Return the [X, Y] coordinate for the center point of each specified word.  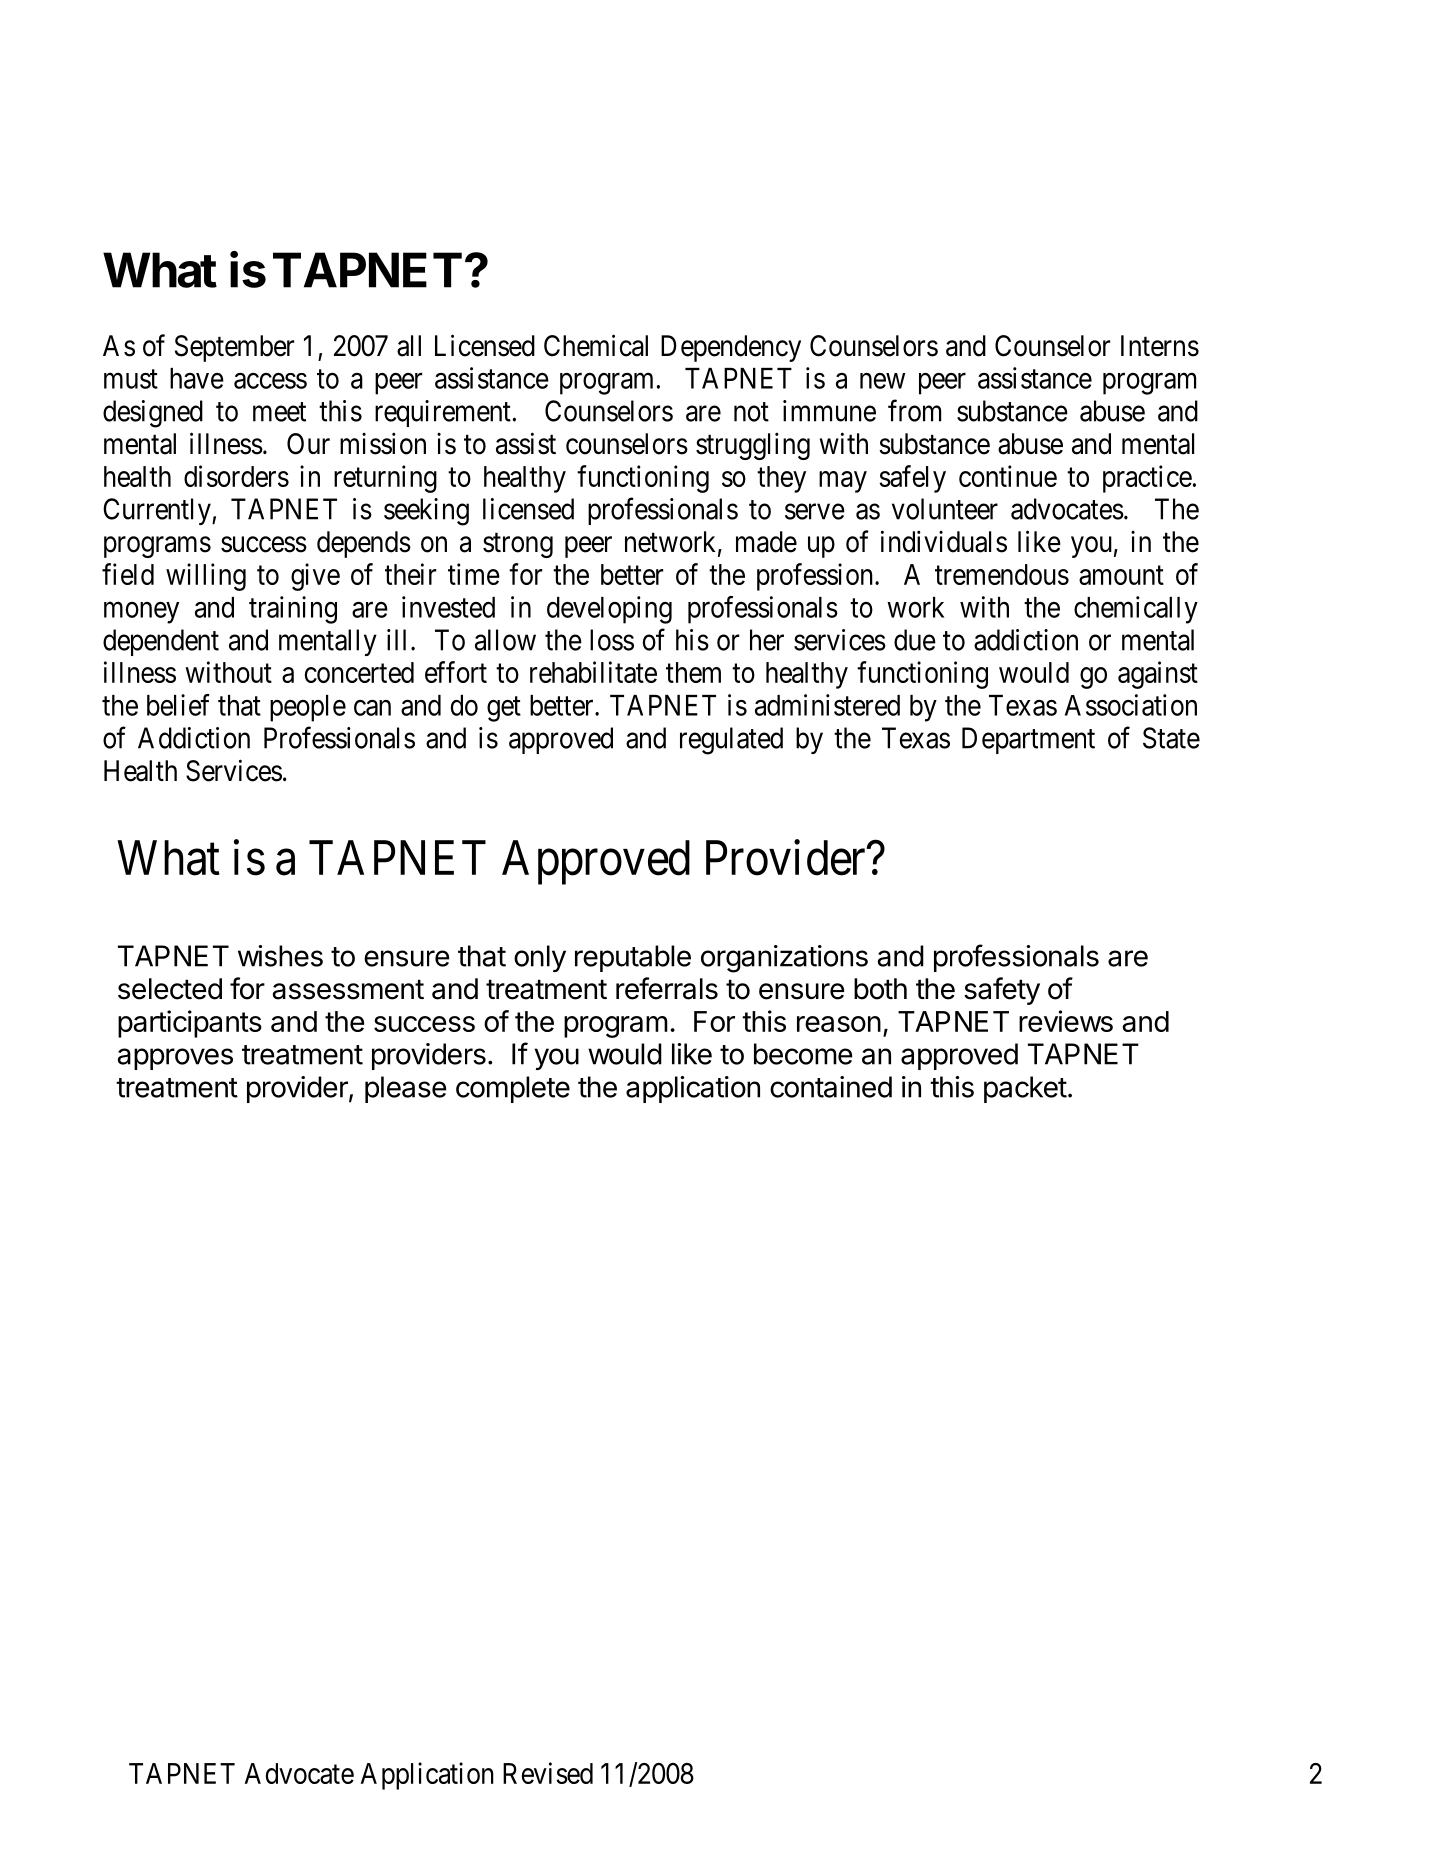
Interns [1160, 346]
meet [279, 412]
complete [513, 1089]
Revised [548, 1773]
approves [175, 1059]
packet [1025, 1089]
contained [831, 1087]
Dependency [731, 348]
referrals [667, 988]
